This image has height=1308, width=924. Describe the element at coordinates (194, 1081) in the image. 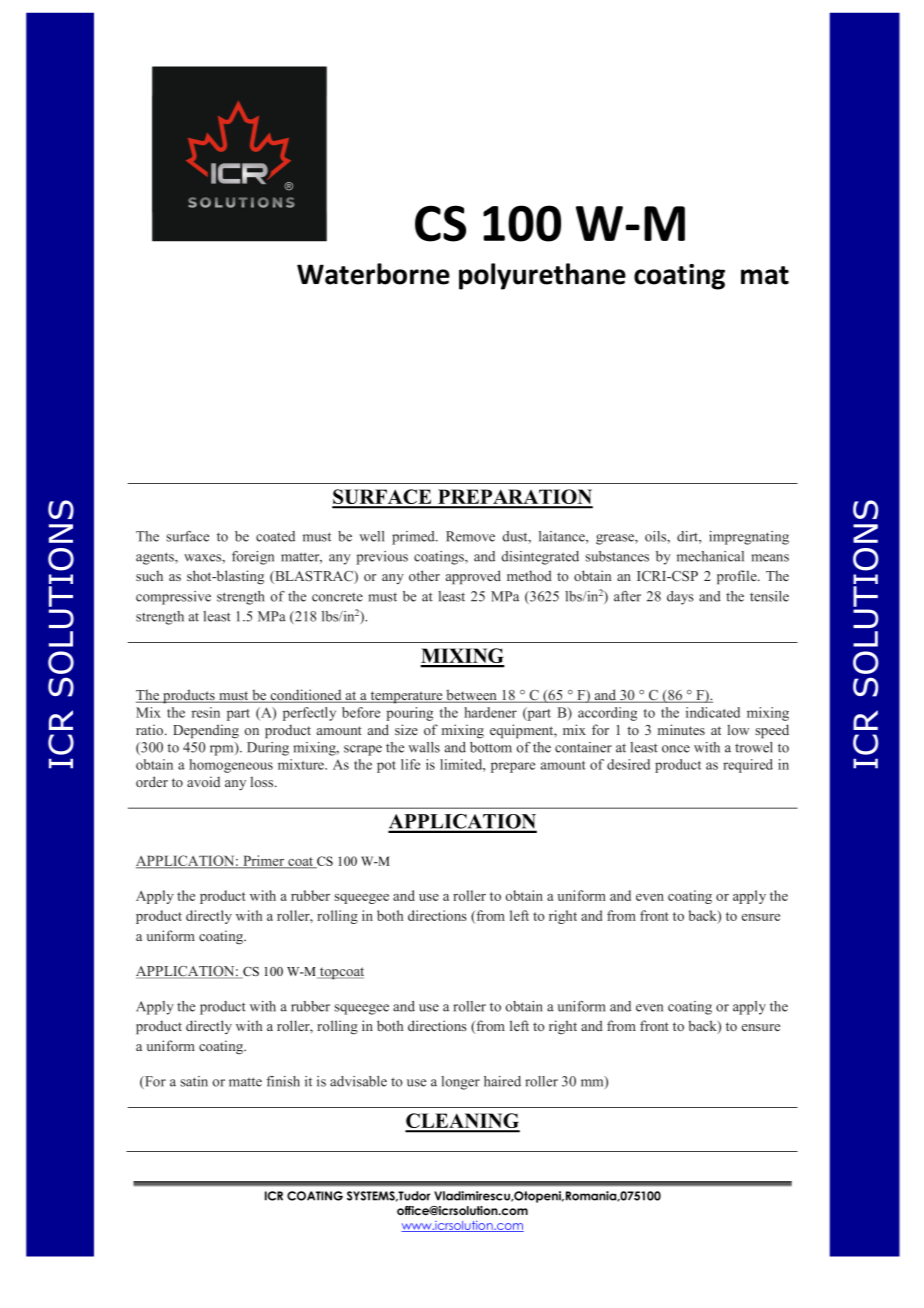

I see `satin` at that location.
